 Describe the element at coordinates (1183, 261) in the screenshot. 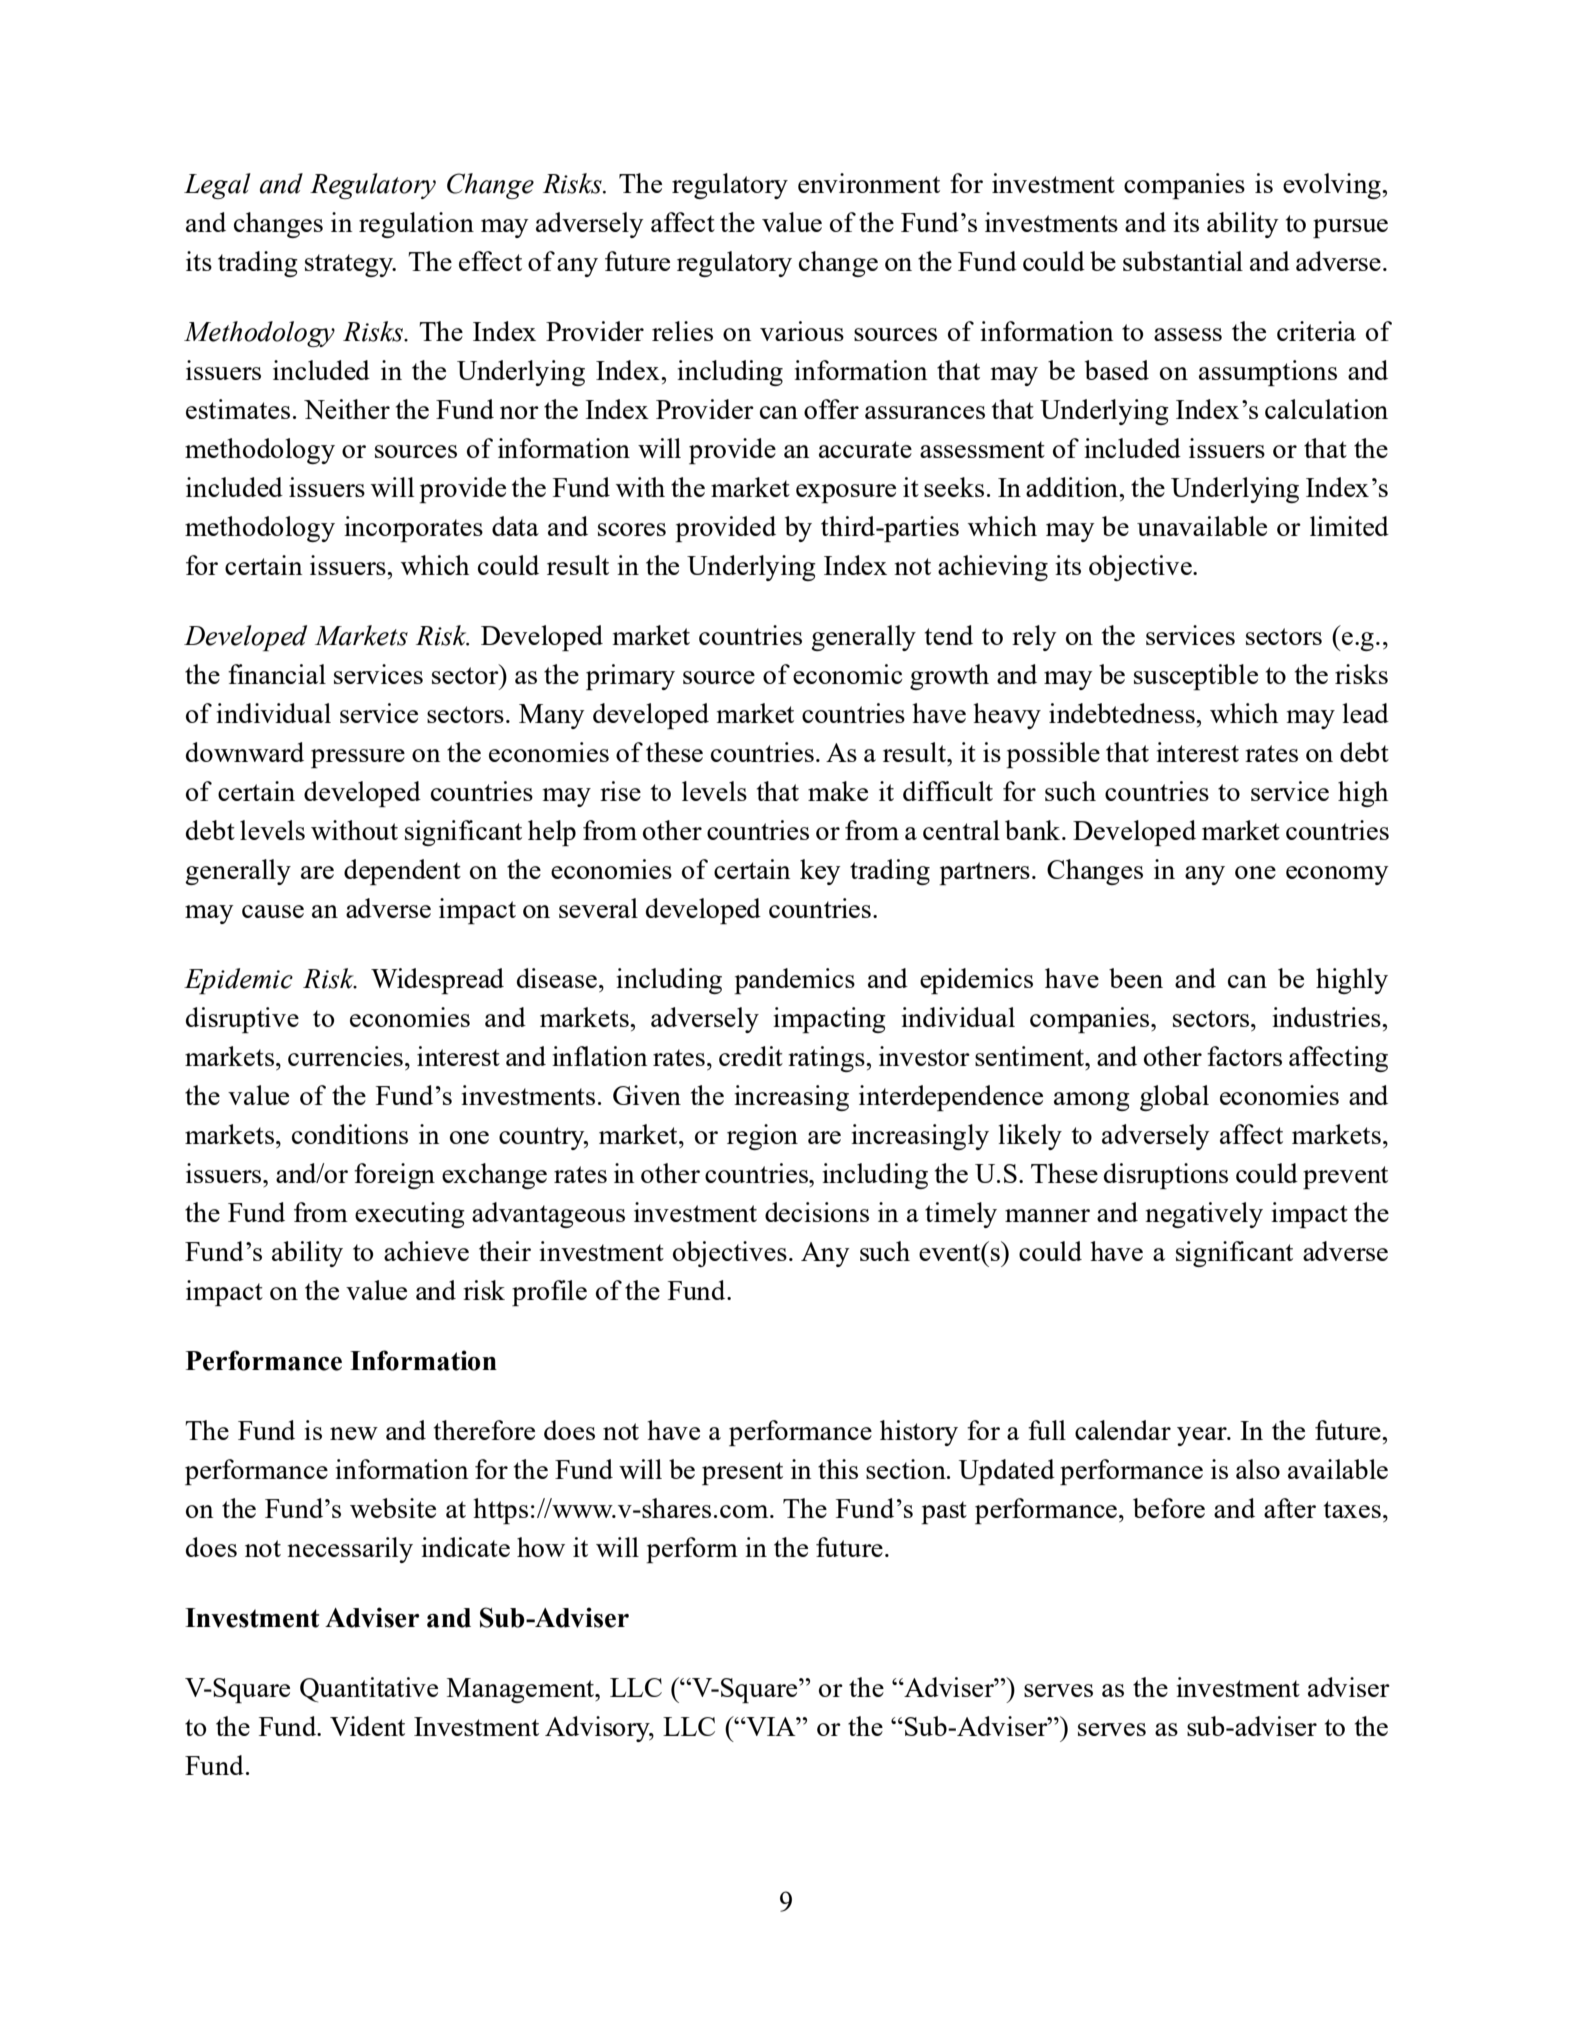

I see `substantial` at that location.
